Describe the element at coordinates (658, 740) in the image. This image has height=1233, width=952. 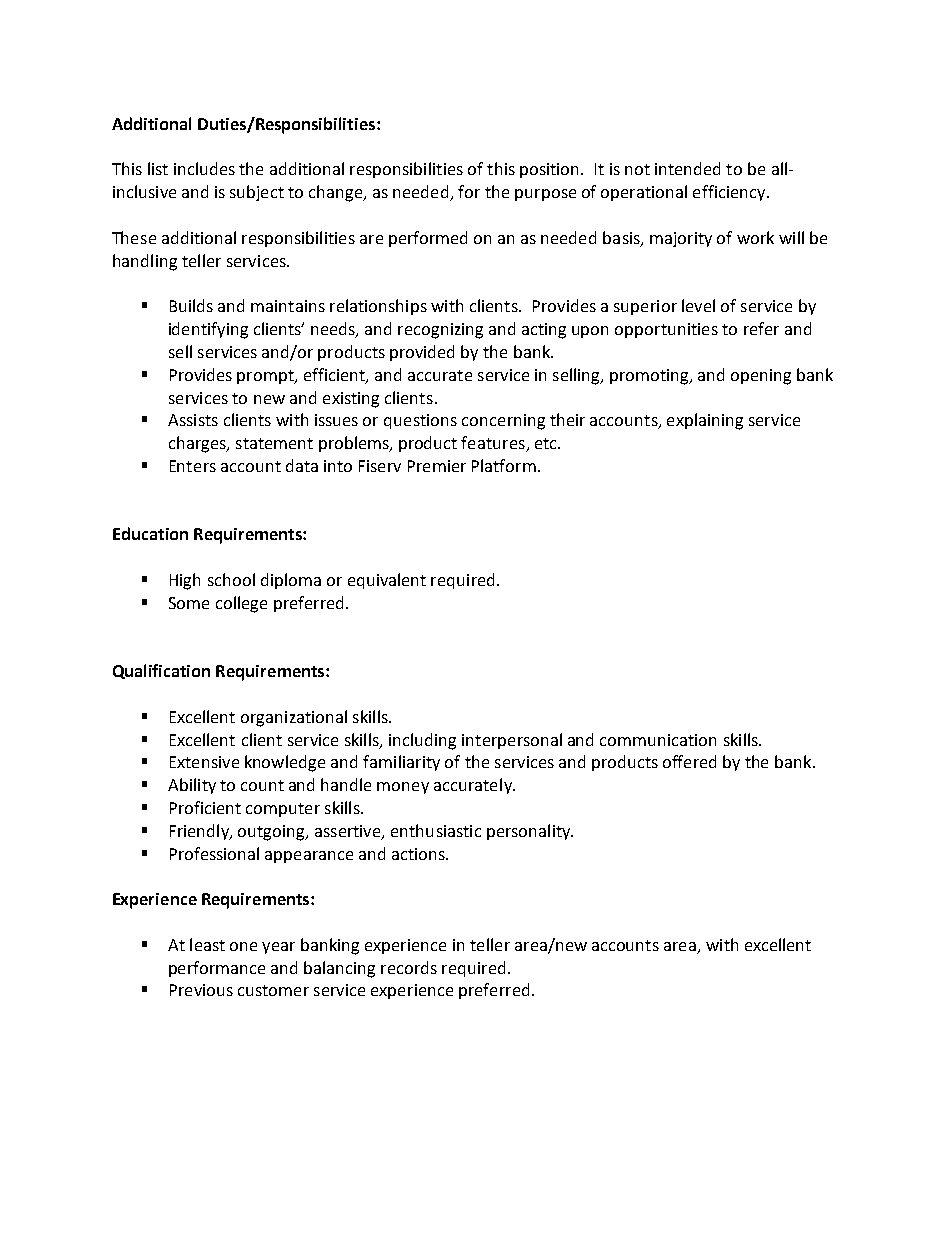
I see `communication` at that location.
